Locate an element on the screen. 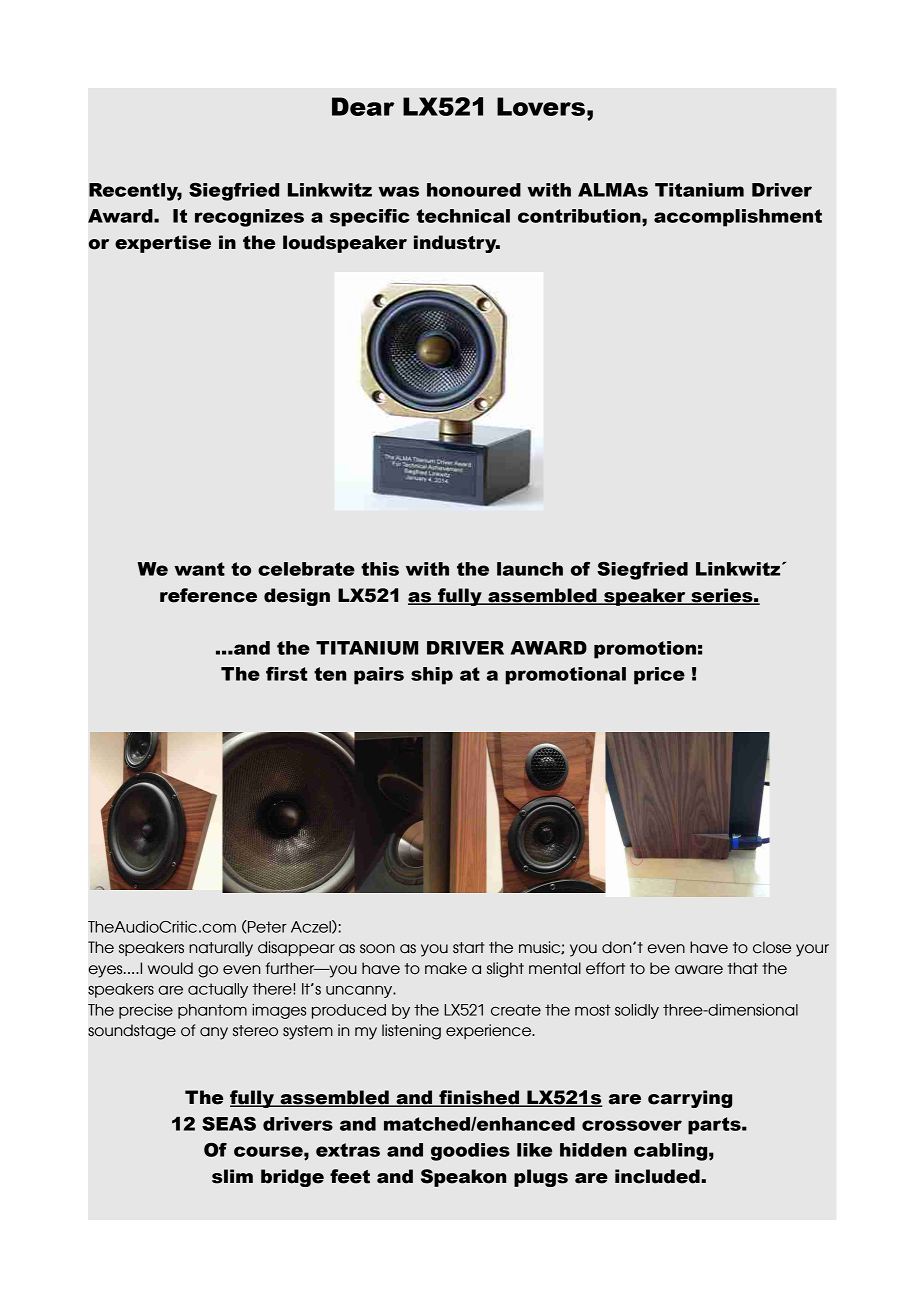  recognizes is located at coordinates (249, 218).
